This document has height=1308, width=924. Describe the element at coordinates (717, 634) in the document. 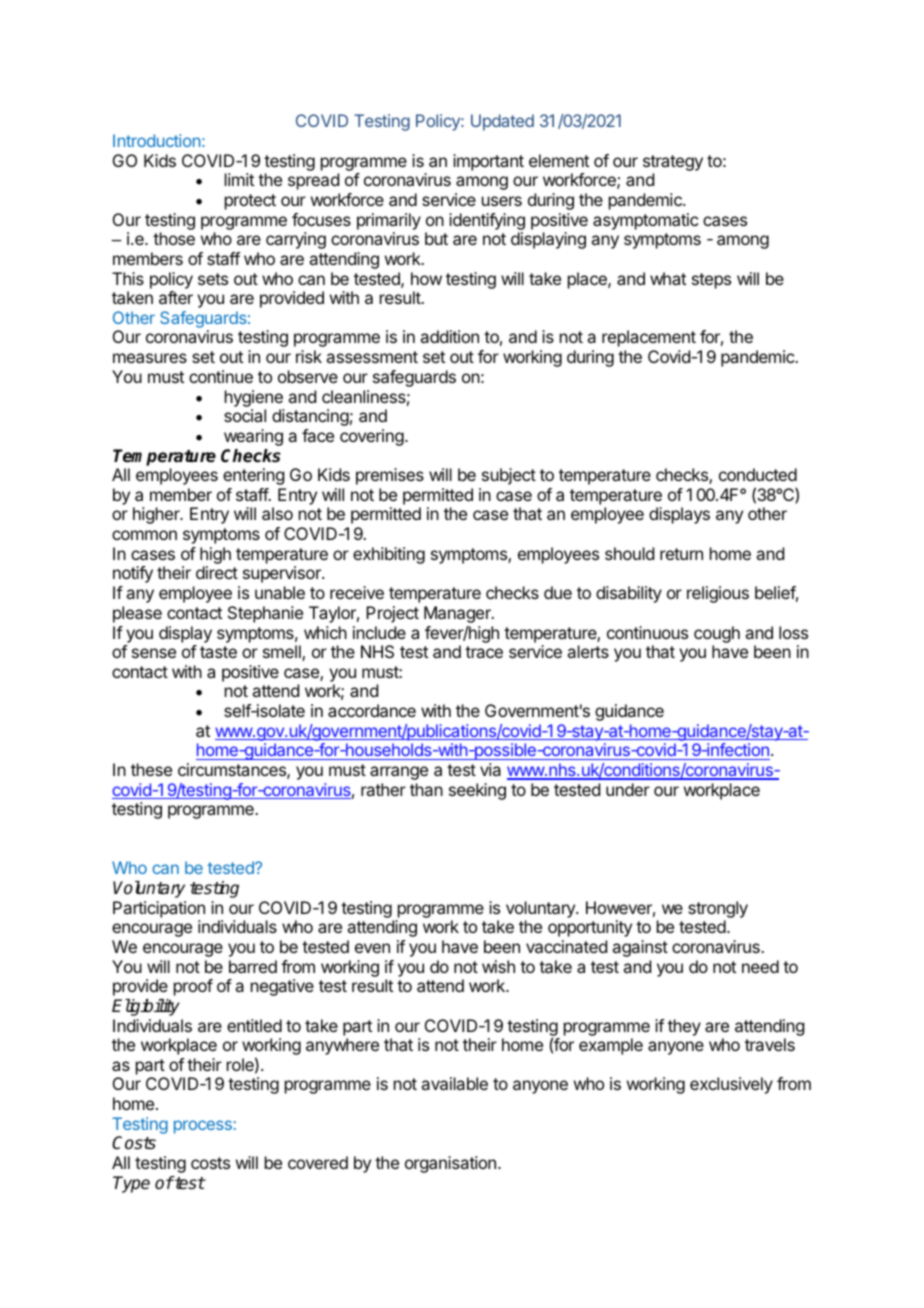

I see `cough` at that location.
